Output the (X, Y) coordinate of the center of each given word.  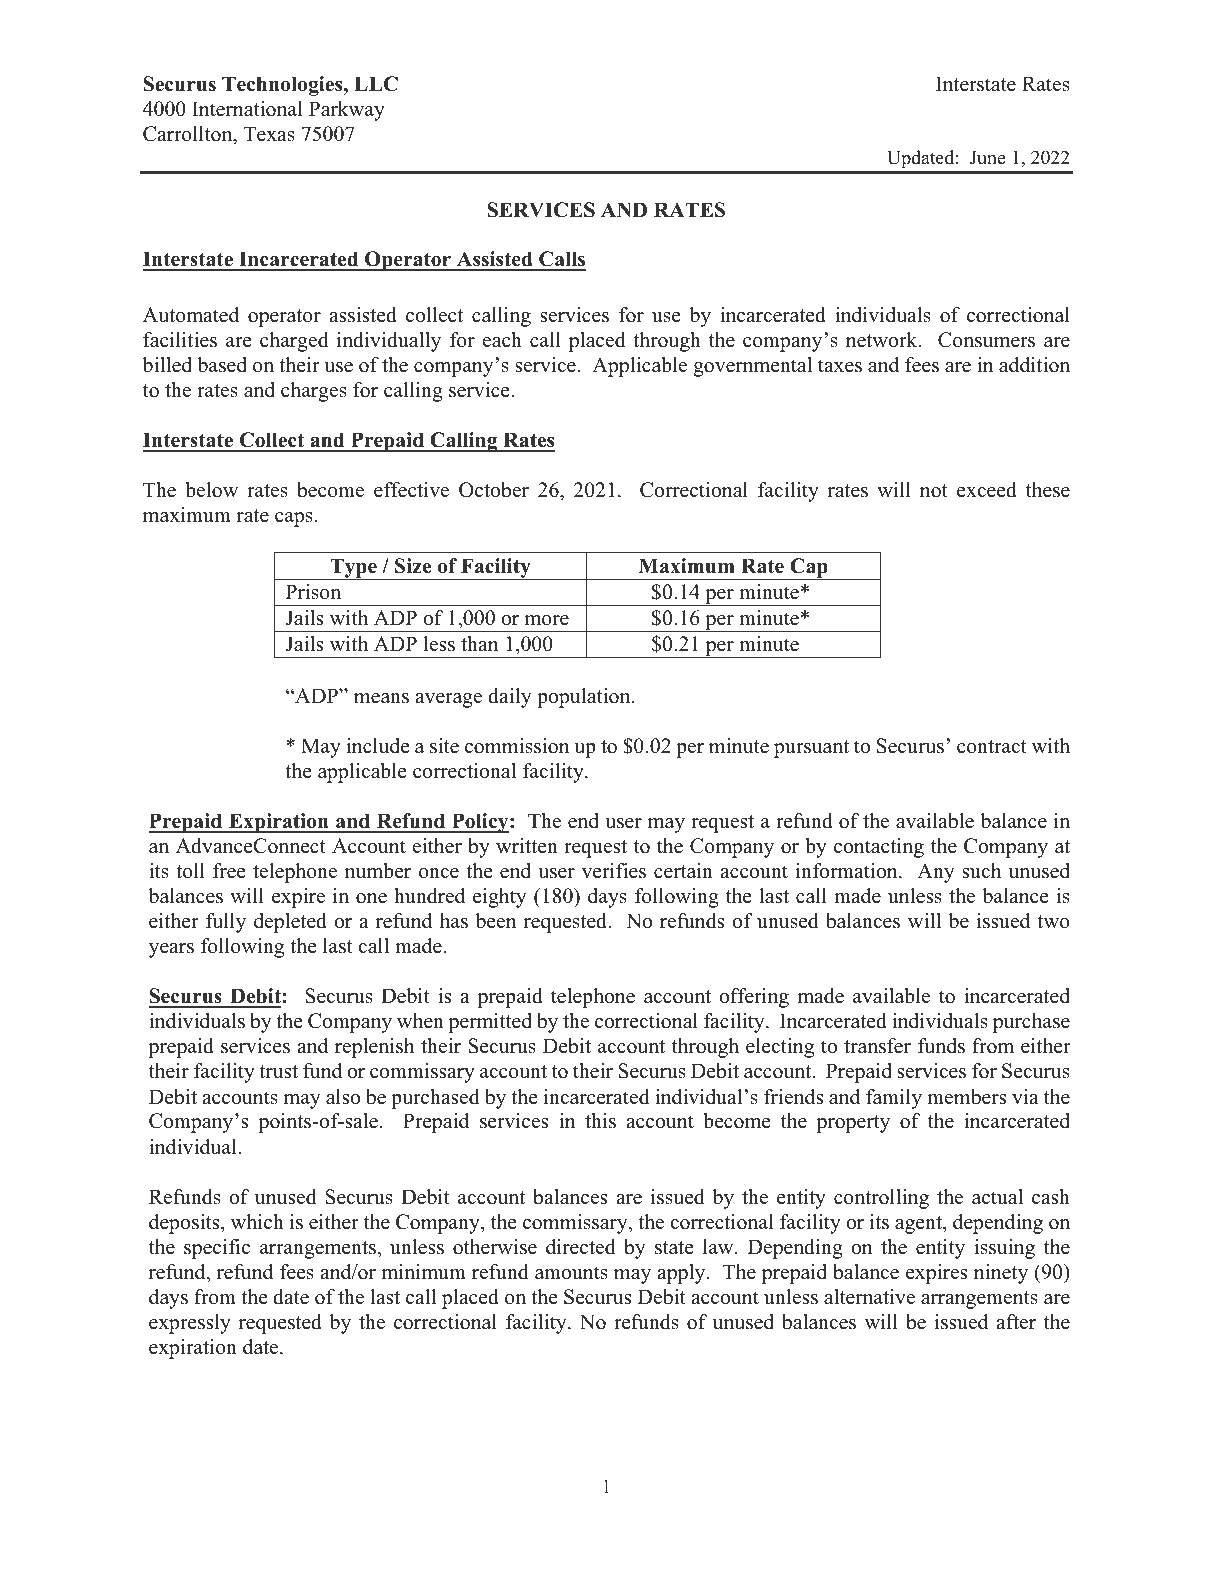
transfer (877, 1046)
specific (217, 1249)
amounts (571, 1273)
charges (314, 392)
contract (992, 747)
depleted (290, 923)
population (585, 698)
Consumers (986, 340)
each (502, 340)
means (381, 698)
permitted (490, 1023)
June (987, 158)
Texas (269, 134)
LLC (376, 84)
